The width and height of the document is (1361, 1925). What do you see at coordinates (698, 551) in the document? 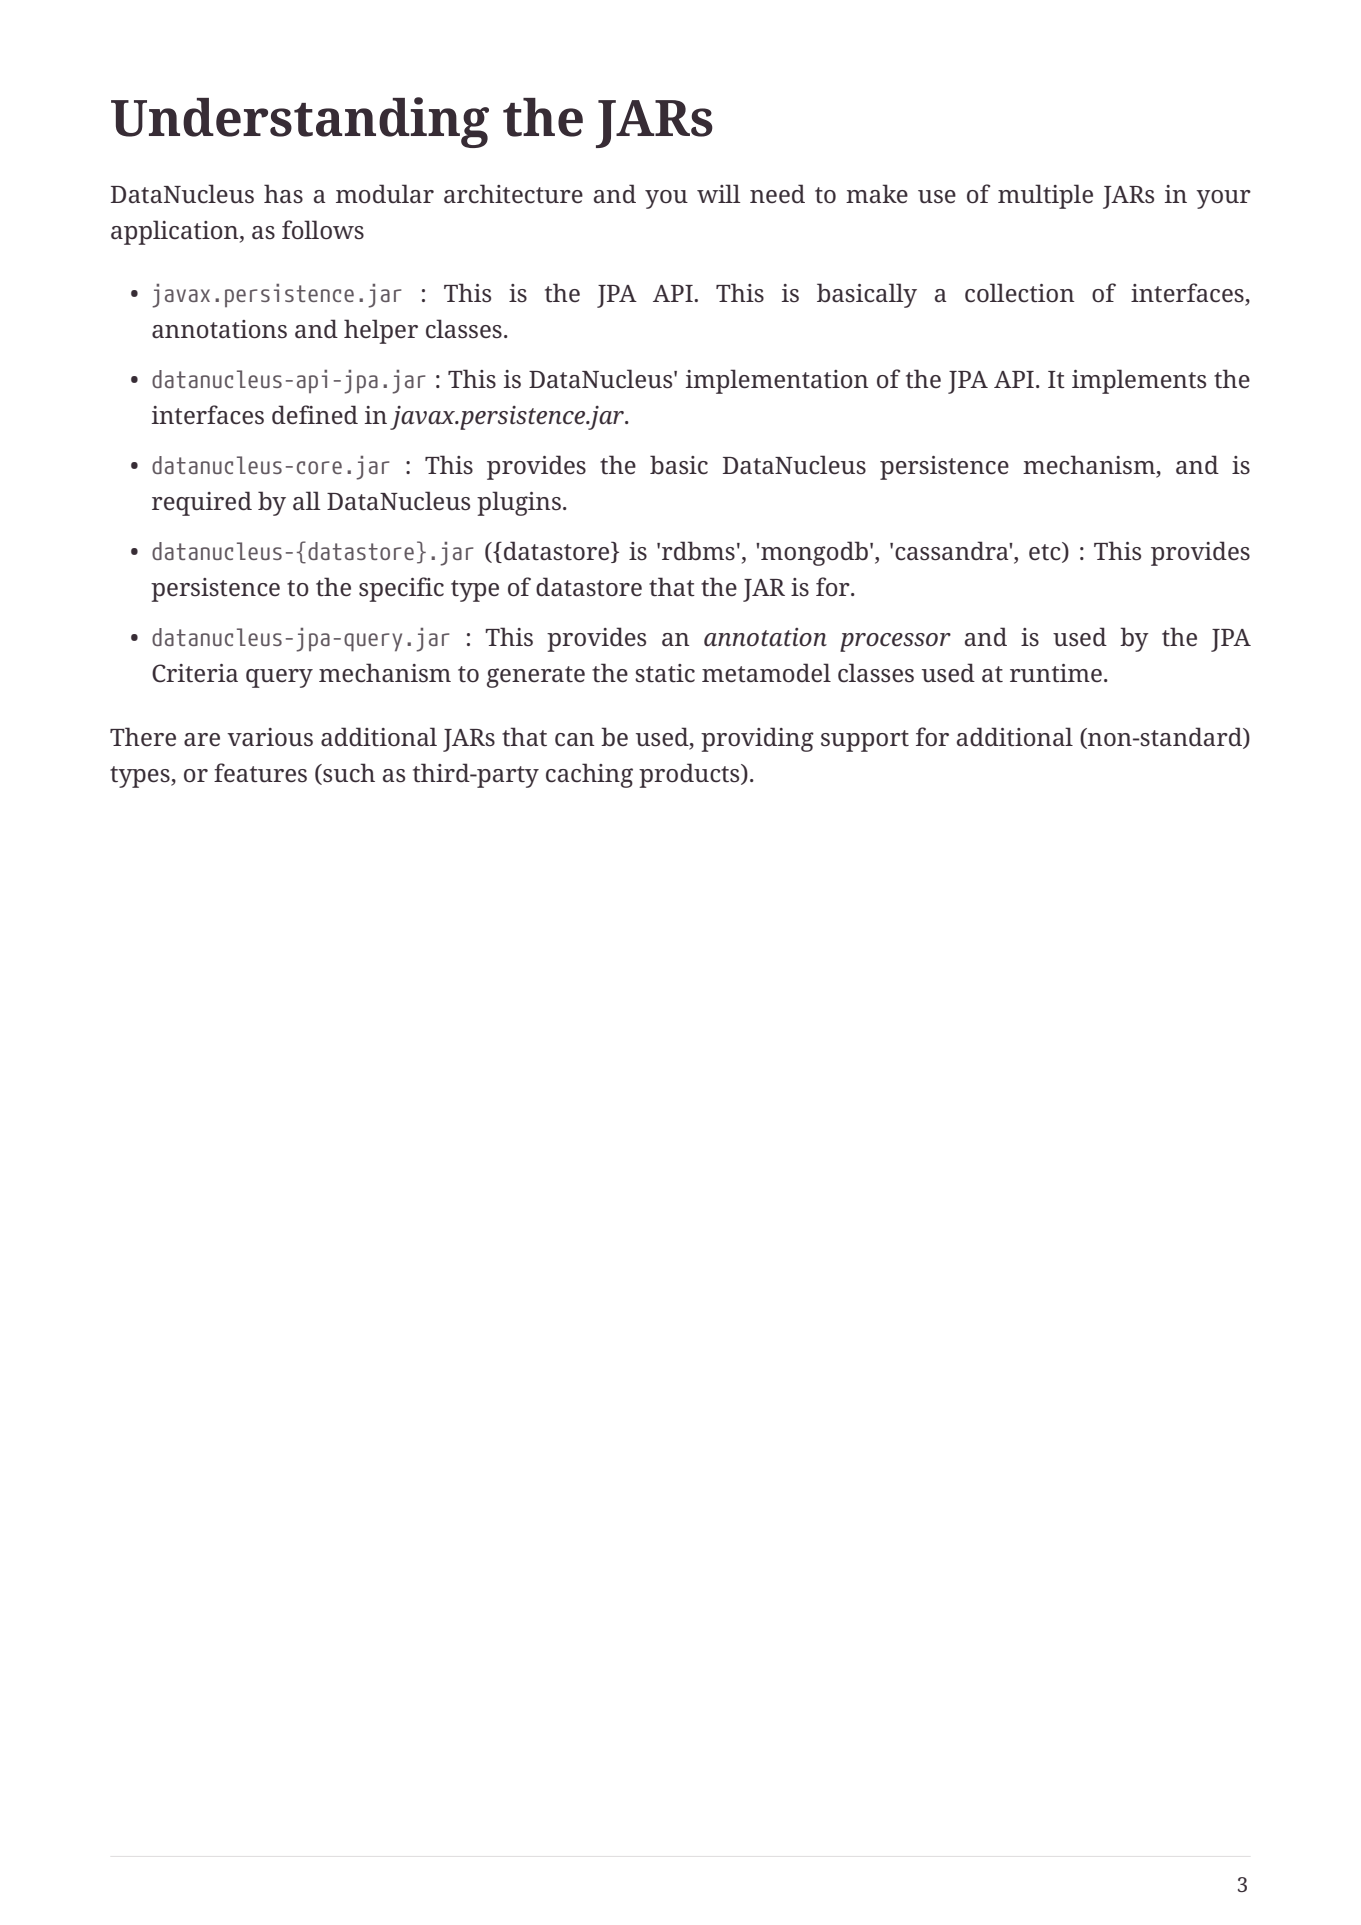
I see `rdbms` at bounding box center [698, 551].
